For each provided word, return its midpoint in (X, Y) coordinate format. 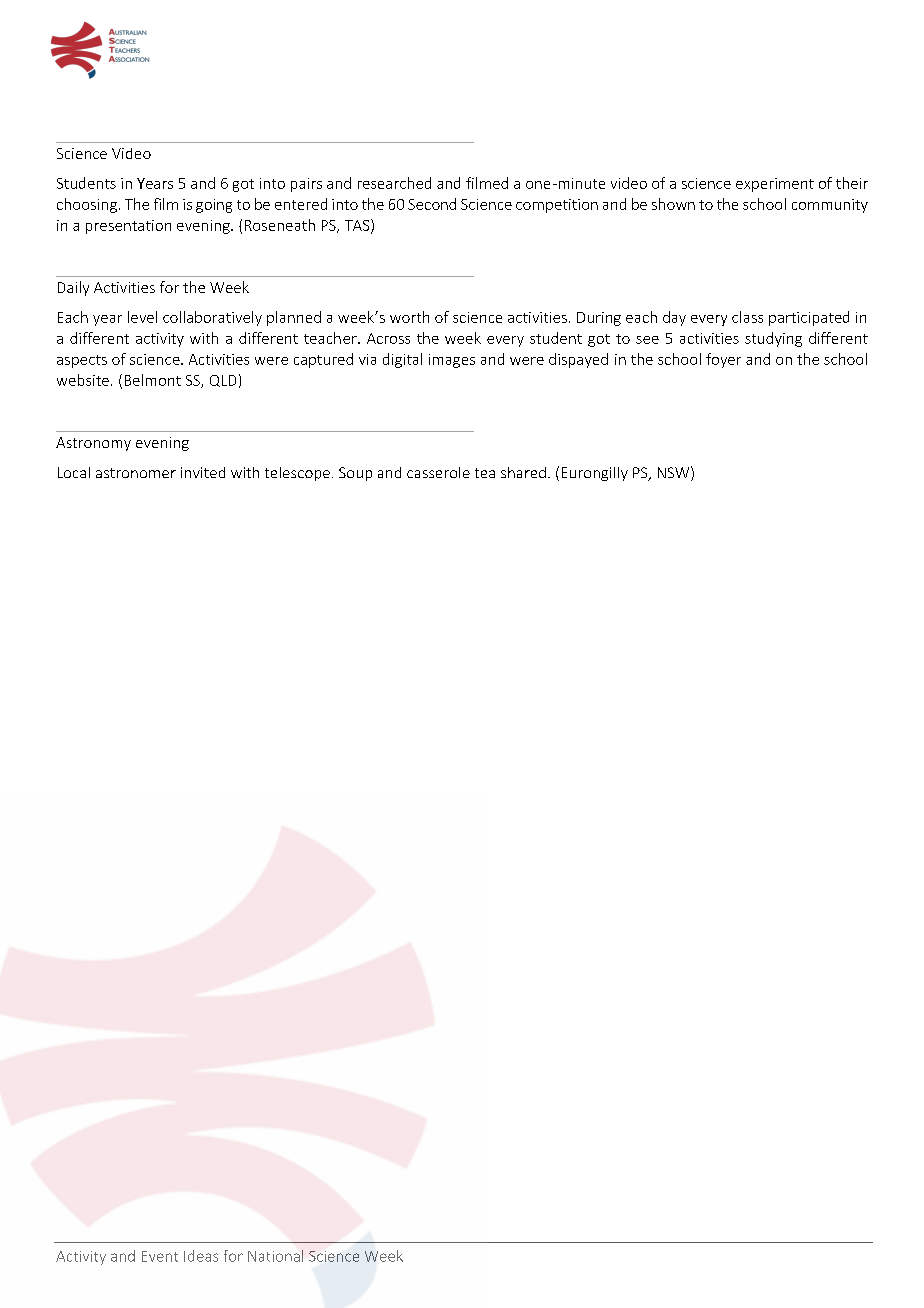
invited (203, 472)
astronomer (136, 473)
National (275, 1256)
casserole (438, 472)
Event (160, 1256)
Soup (355, 474)
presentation (128, 227)
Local (74, 472)
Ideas (201, 1256)
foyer (723, 360)
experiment (775, 185)
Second (432, 204)
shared (523, 472)
